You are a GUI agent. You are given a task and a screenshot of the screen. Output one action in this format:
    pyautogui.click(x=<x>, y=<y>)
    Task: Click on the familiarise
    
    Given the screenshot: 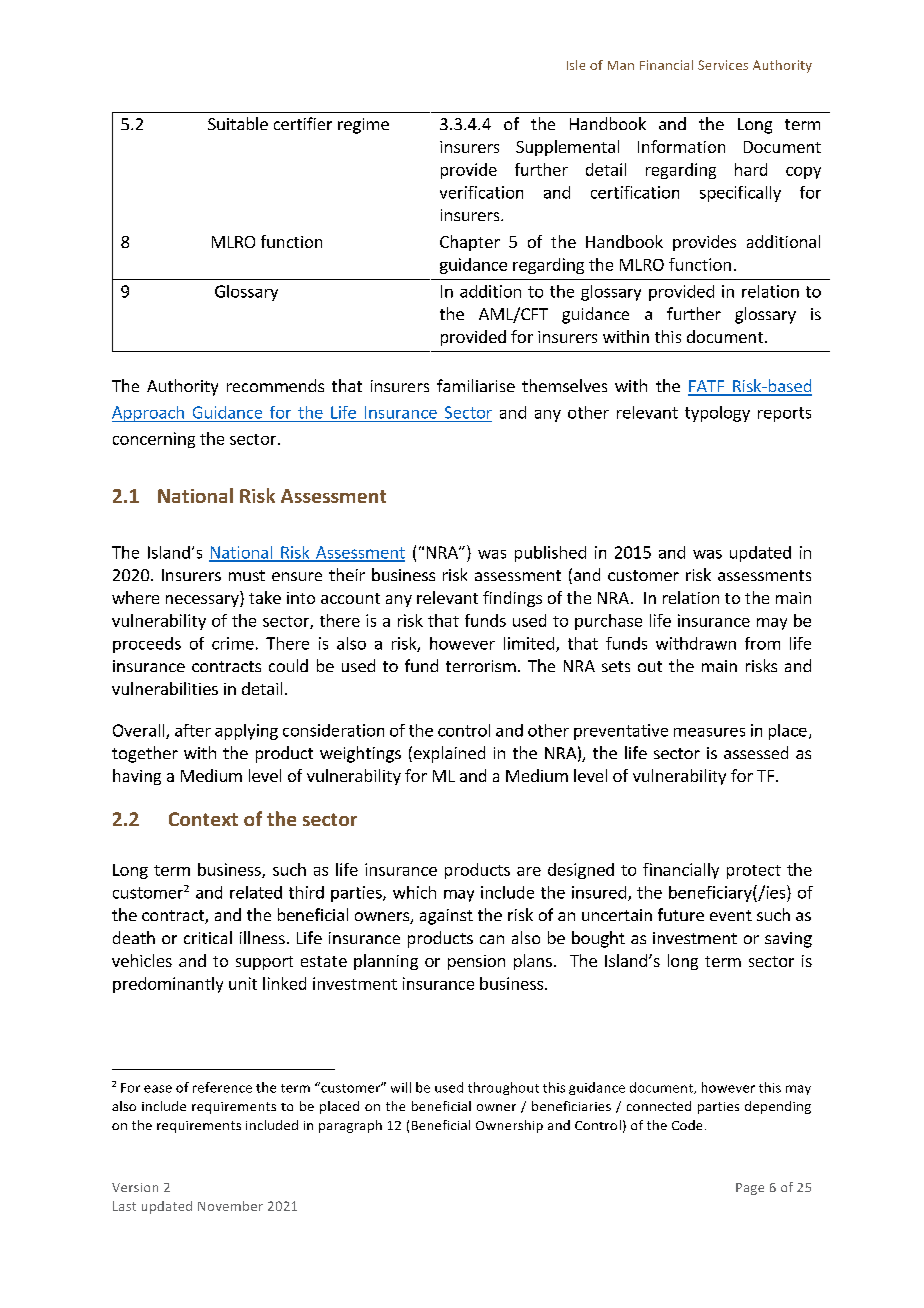 What is the action you would take?
    pyautogui.click(x=476, y=385)
